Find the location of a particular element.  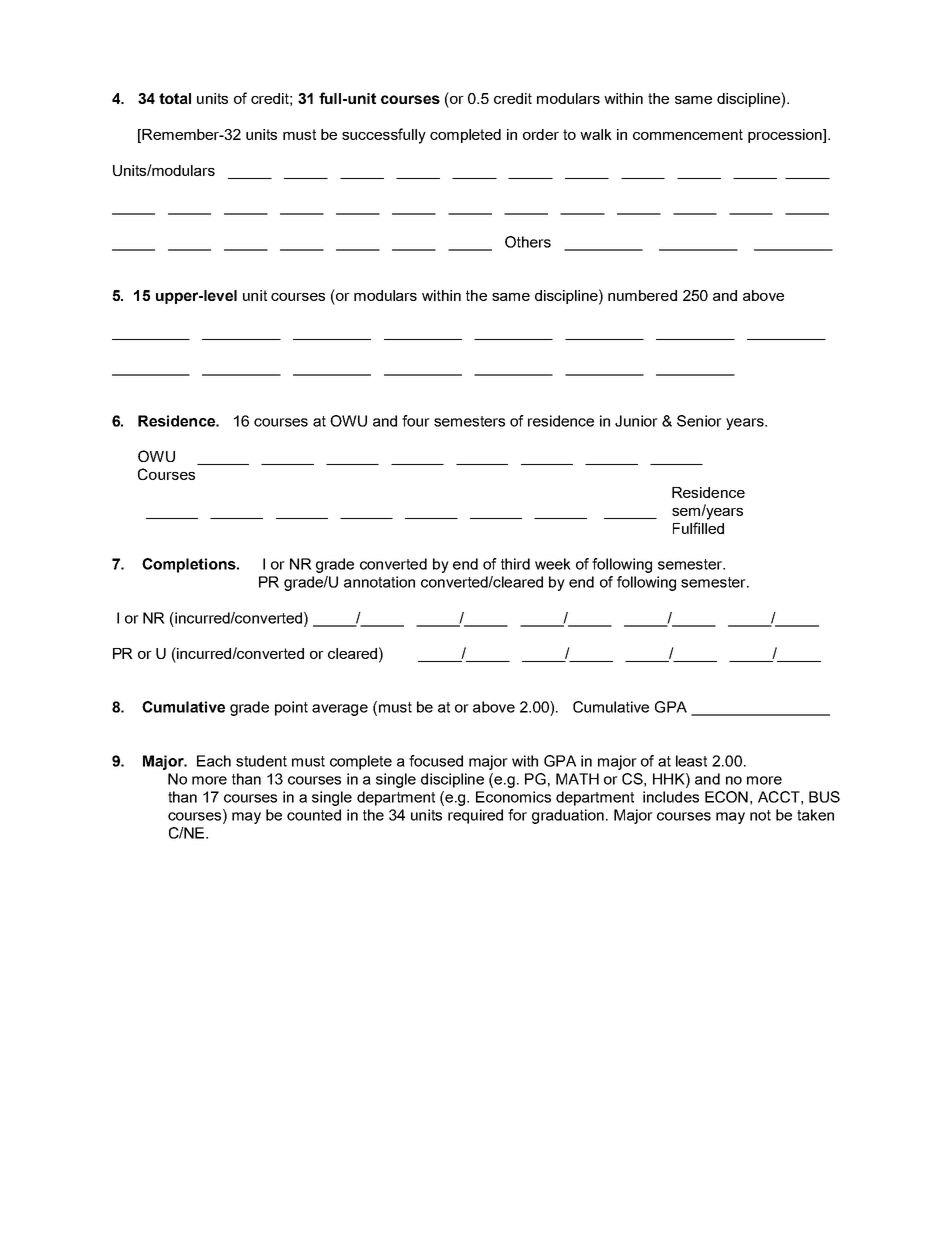

Fulfilled is located at coordinates (698, 528).
